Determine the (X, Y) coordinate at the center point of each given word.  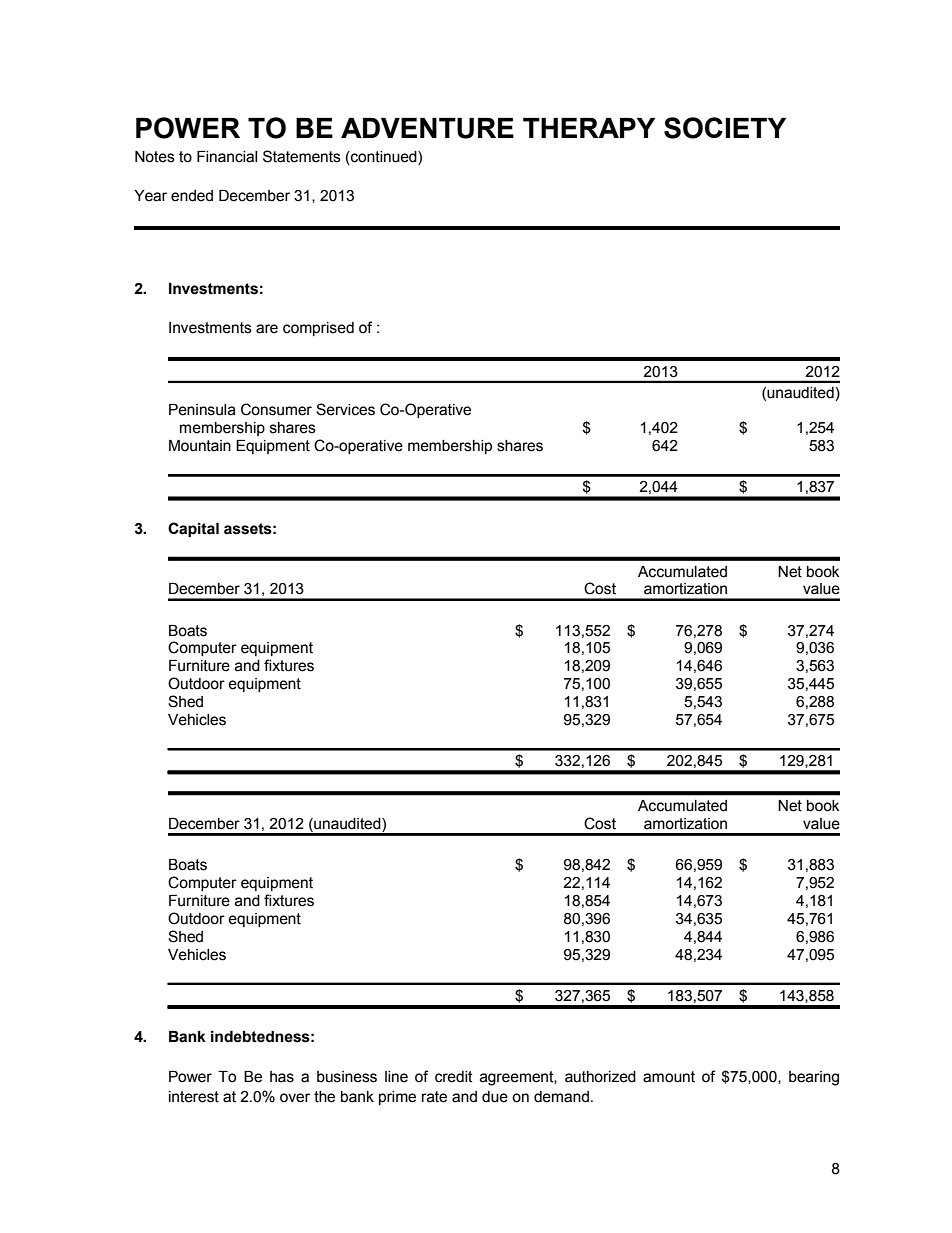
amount (669, 1077)
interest (194, 1097)
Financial (227, 157)
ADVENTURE (427, 128)
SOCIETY (725, 128)
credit (454, 1077)
